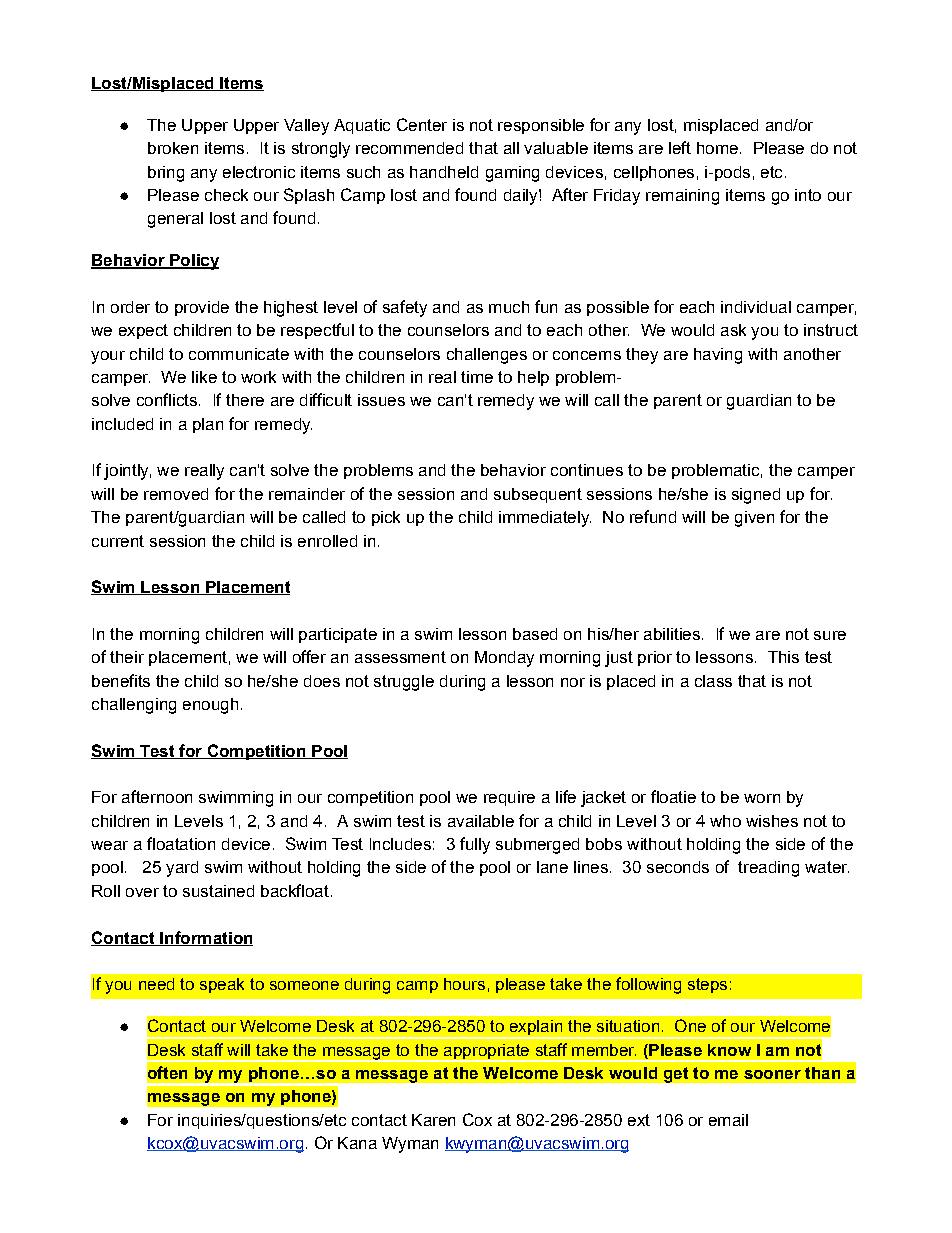  Describe the element at coordinates (504, 659) in the screenshot. I see `Monday` at that location.
